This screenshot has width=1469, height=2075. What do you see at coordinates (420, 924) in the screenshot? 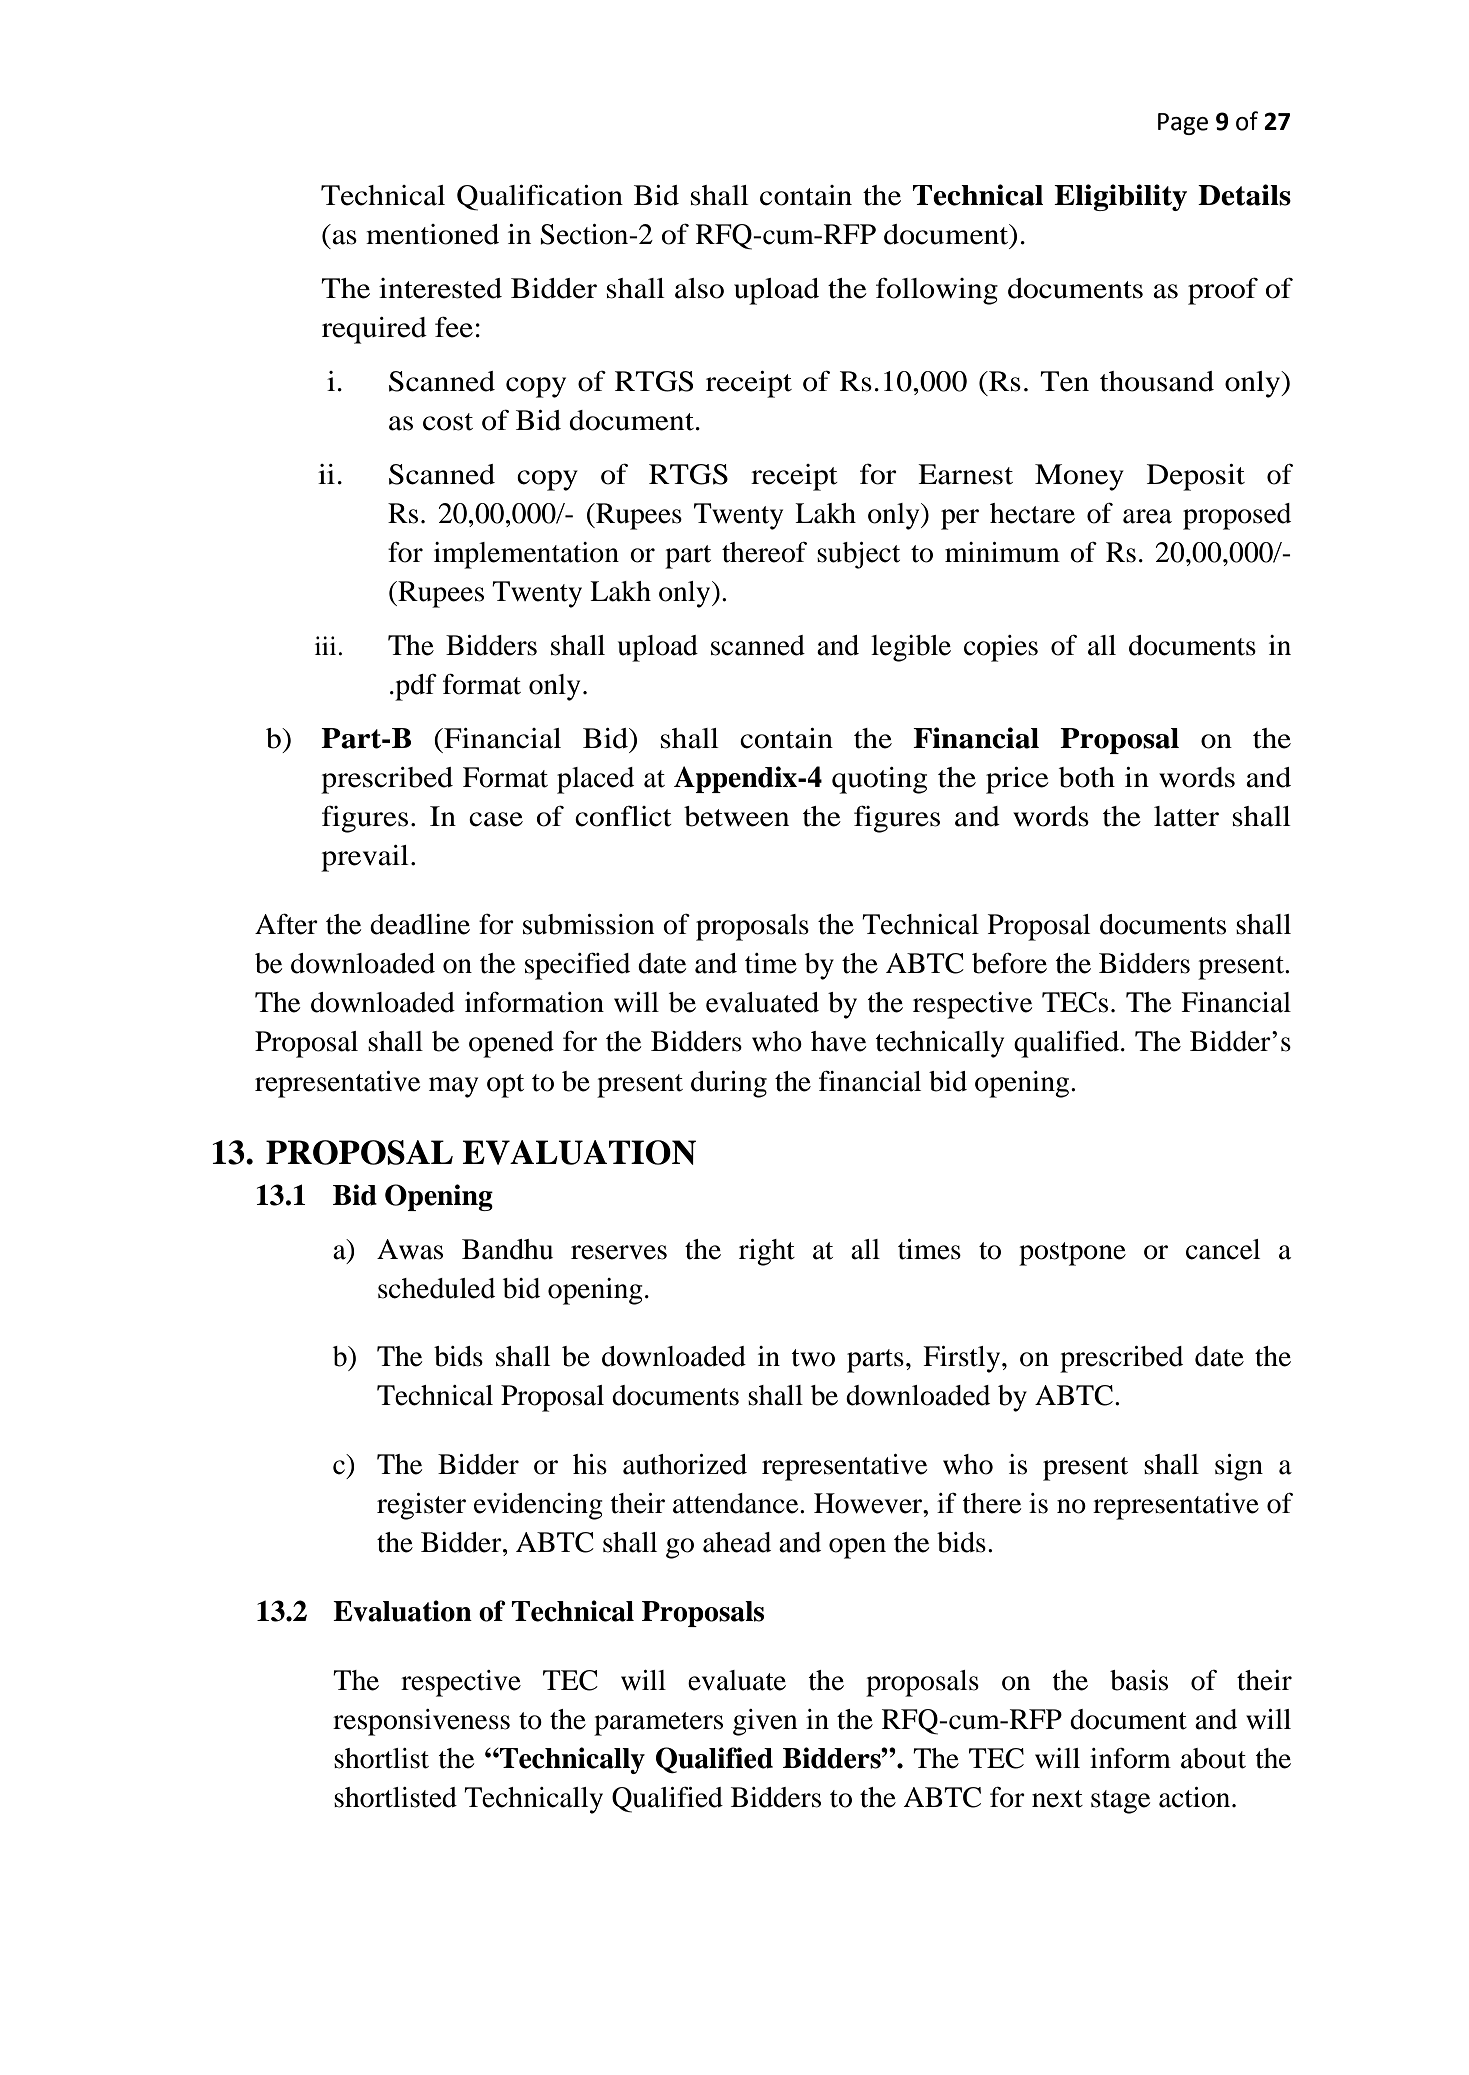
I see `deadline` at bounding box center [420, 924].
